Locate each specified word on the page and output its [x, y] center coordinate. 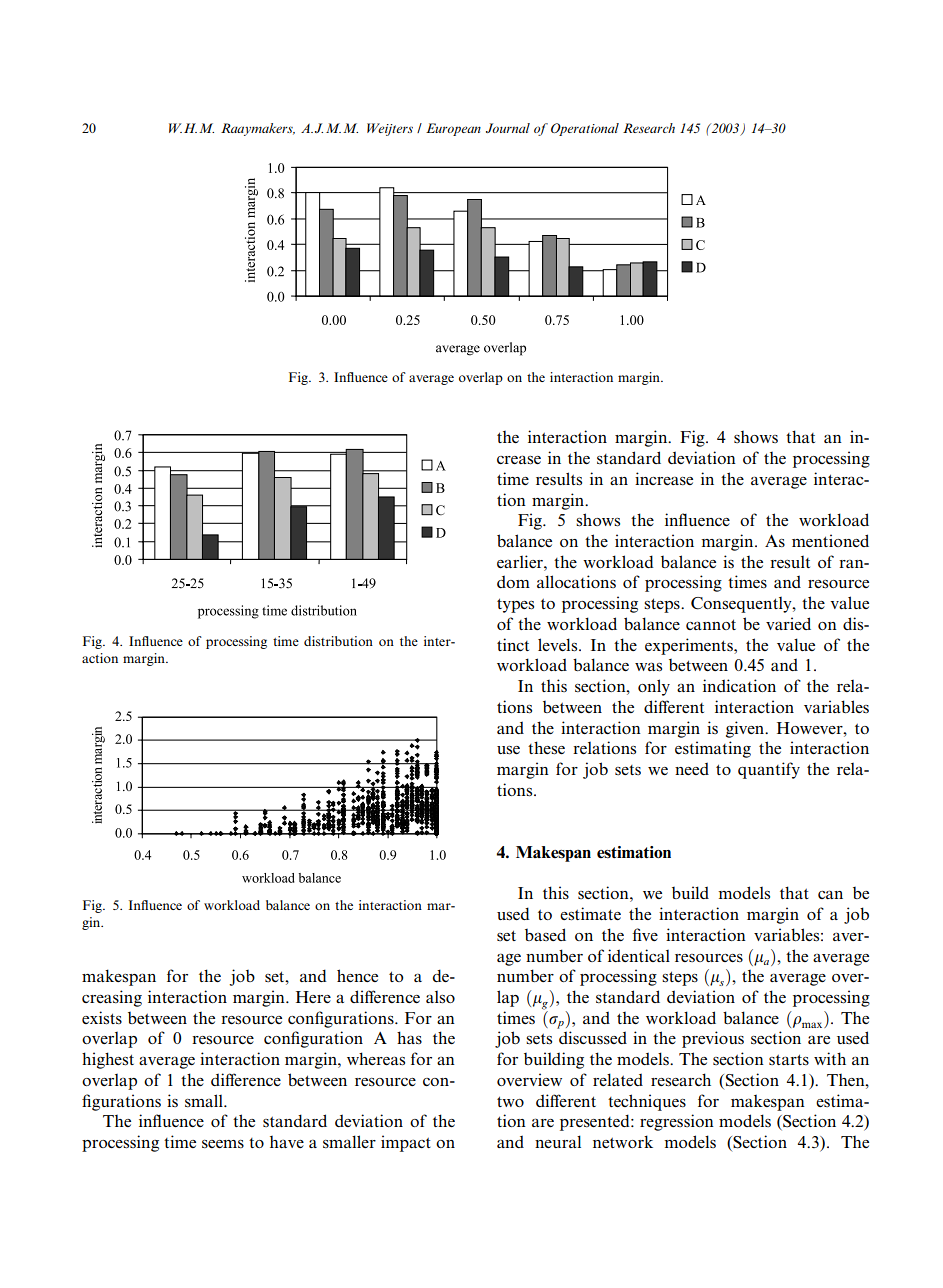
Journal [508, 128]
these [546, 748]
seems [223, 1144]
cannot [711, 624]
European [453, 129]
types [515, 605]
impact [406, 1143]
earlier [521, 561]
